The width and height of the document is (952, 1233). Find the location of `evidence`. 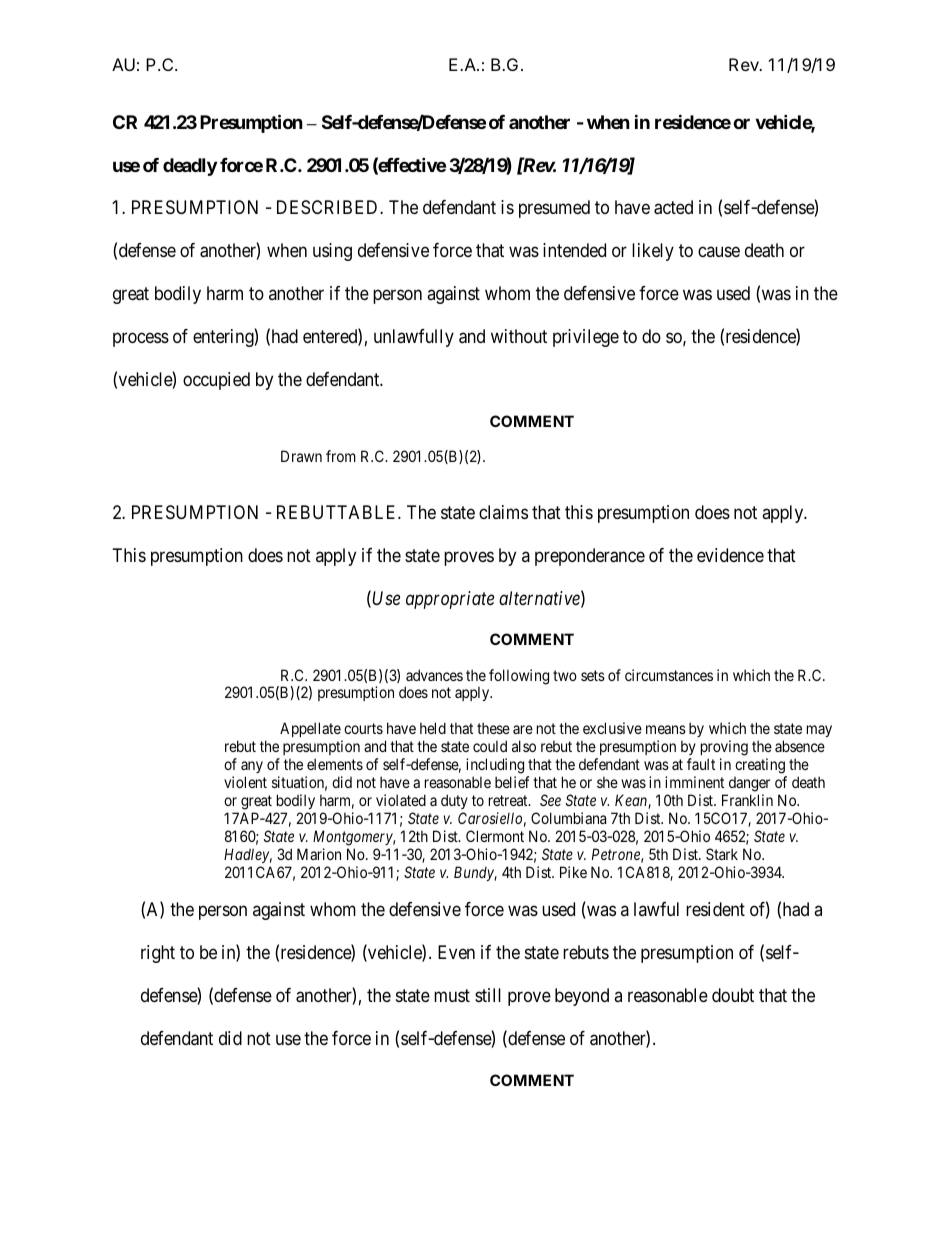

evidence is located at coordinates (730, 555).
